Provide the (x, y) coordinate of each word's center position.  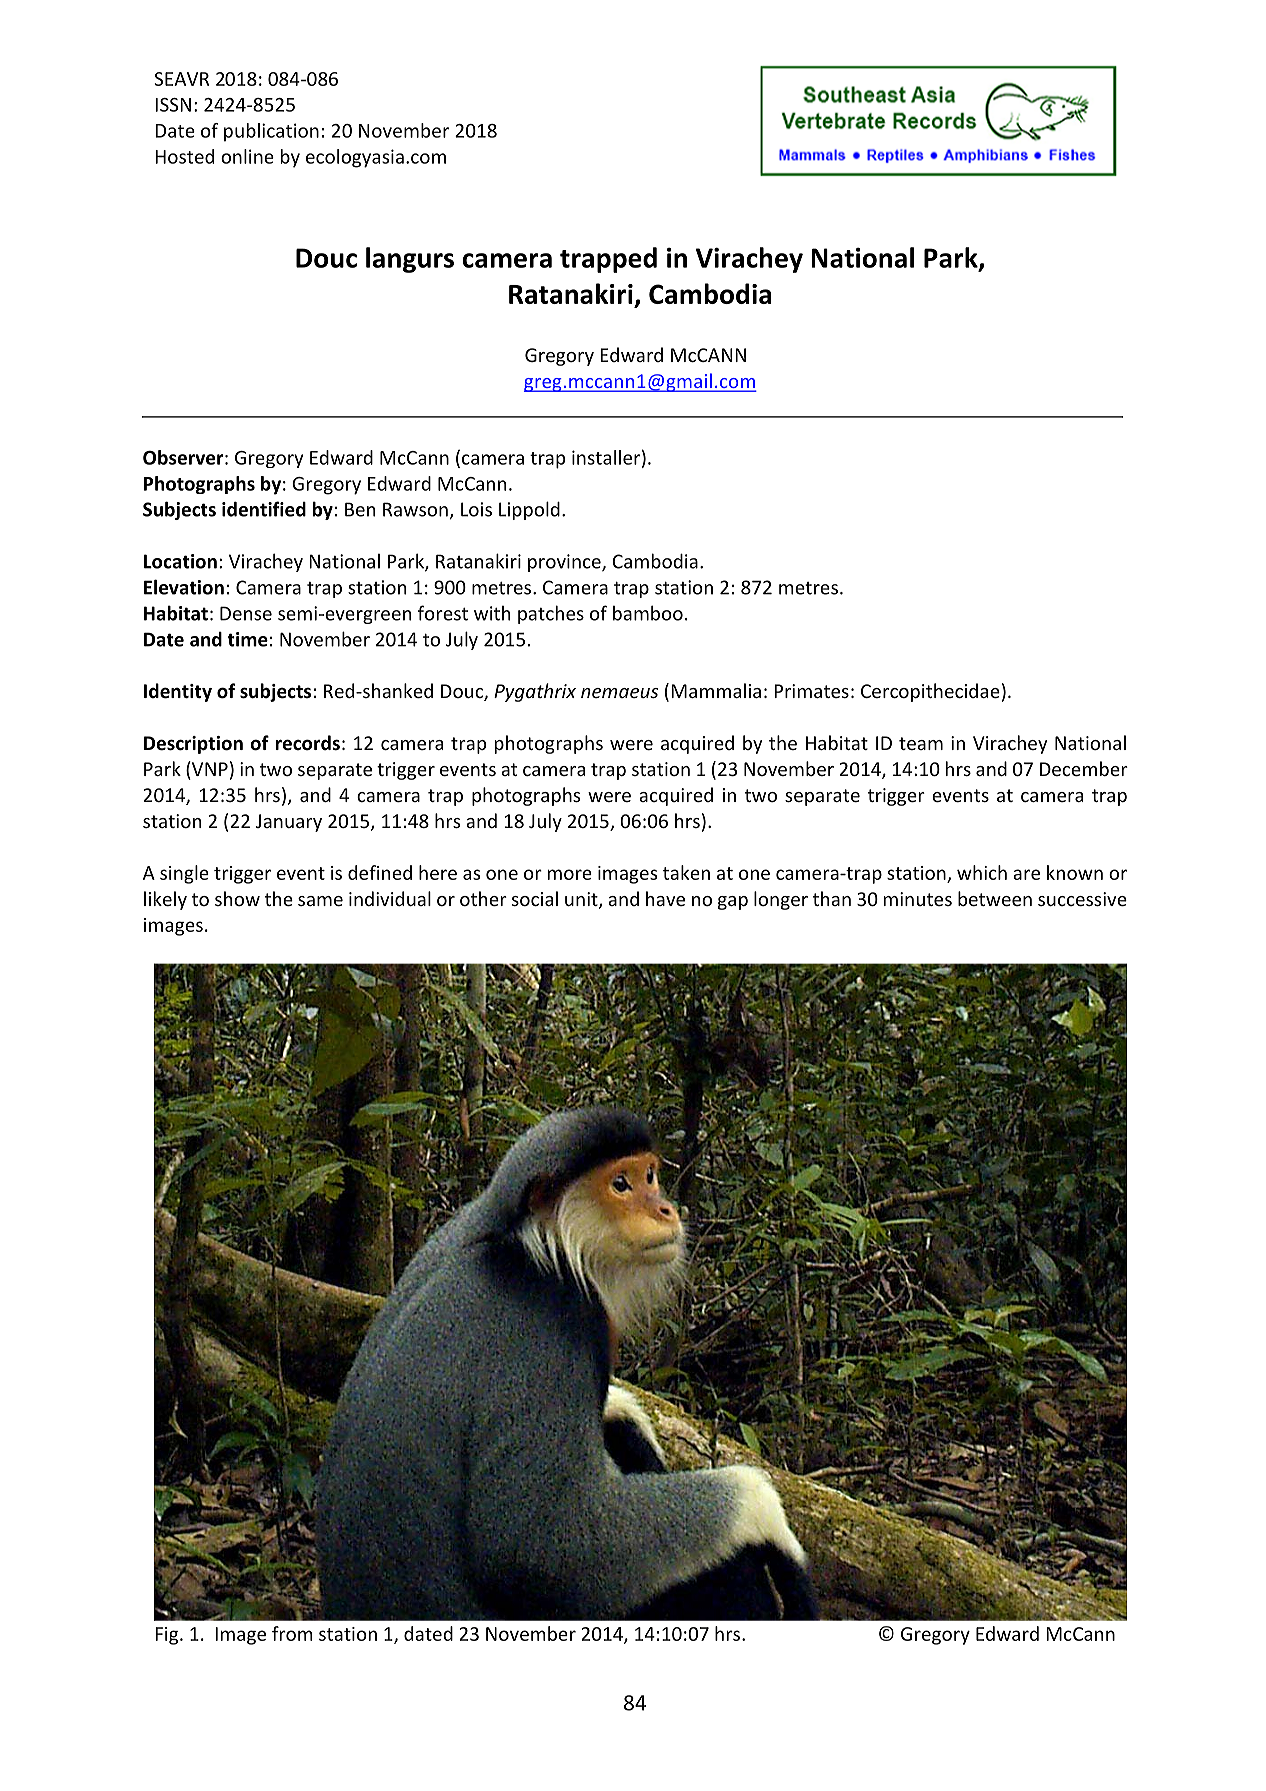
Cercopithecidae (930, 692)
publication (271, 132)
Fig (168, 1636)
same (320, 901)
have (665, 898)
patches (551, 614)
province (565, 563)
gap (733, 903)
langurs (410, 260)
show (237, 898)
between (995, 898)
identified (264, 509)
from (292, 1633)
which (982, 872)
